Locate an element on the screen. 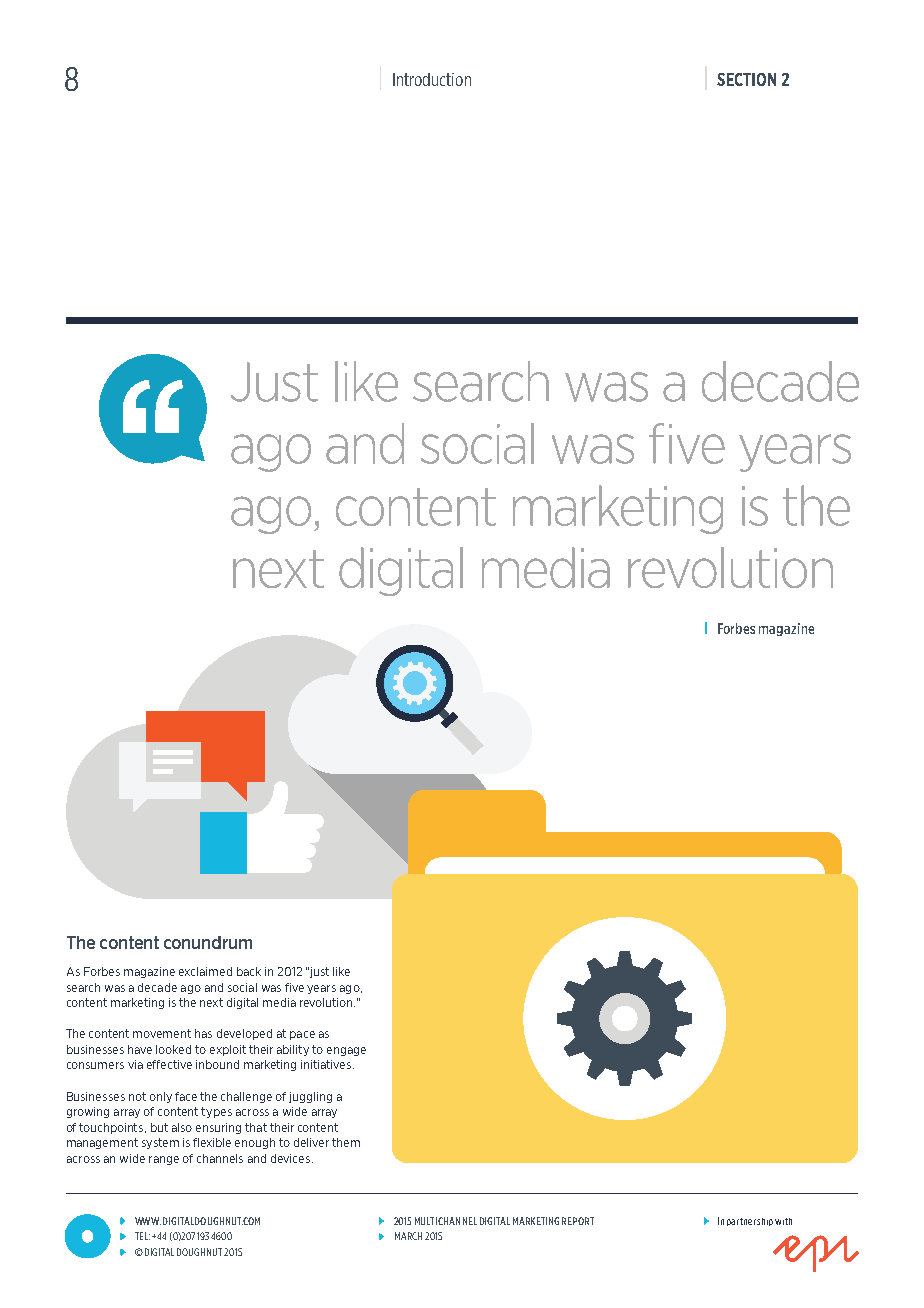 This screenshot has height=1308, width=924. ability is located at coordinates (293, 1050).
